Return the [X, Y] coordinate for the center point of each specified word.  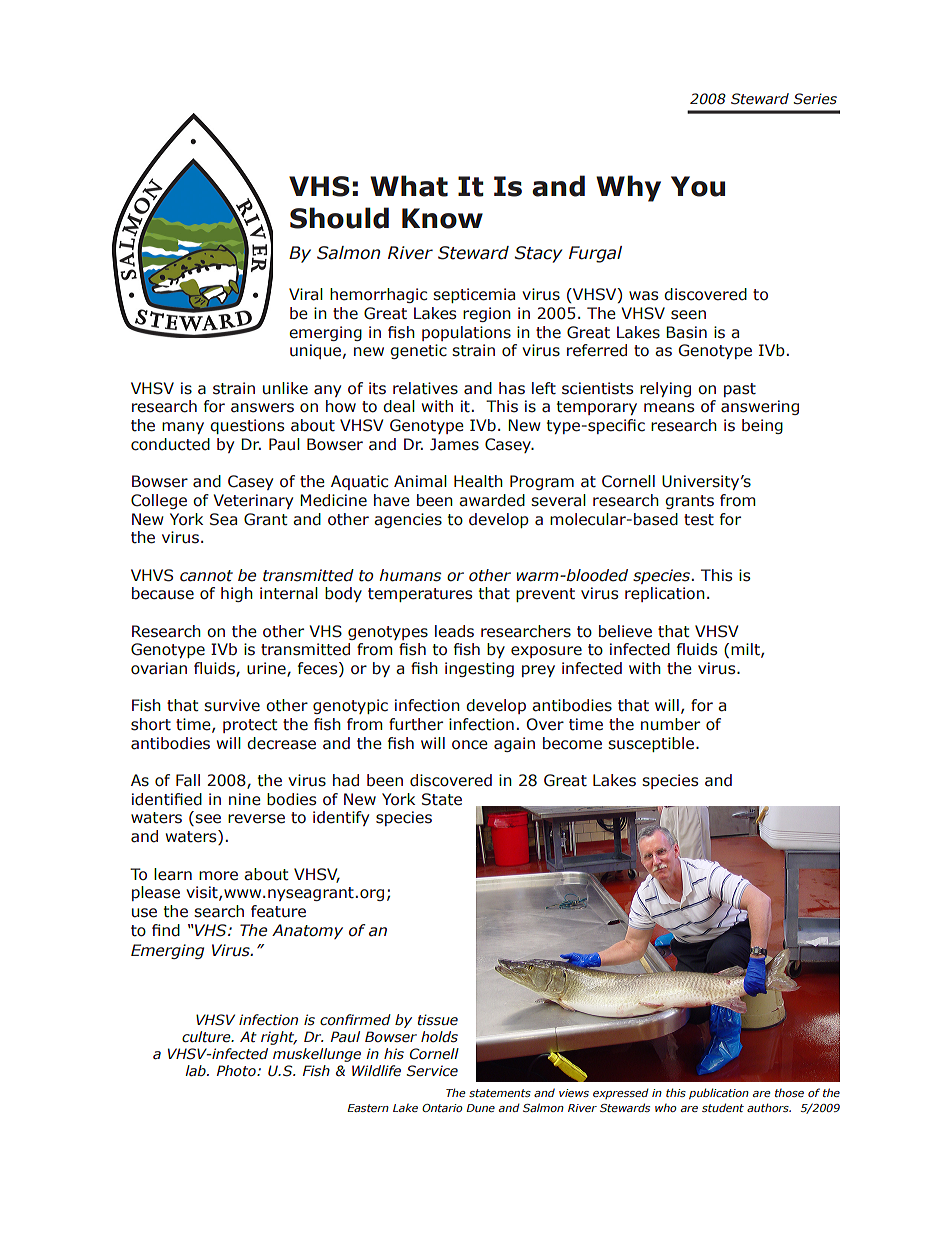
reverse [256, 819]
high [237, 594]
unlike [285, 388]
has [512, 388]
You [698, 186]
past [740, 390]
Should [339, 218]
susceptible [652, 744]
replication [665, 594]
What [409, 186]
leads [454, 631]
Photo [237, 1070]
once [470, 745]
